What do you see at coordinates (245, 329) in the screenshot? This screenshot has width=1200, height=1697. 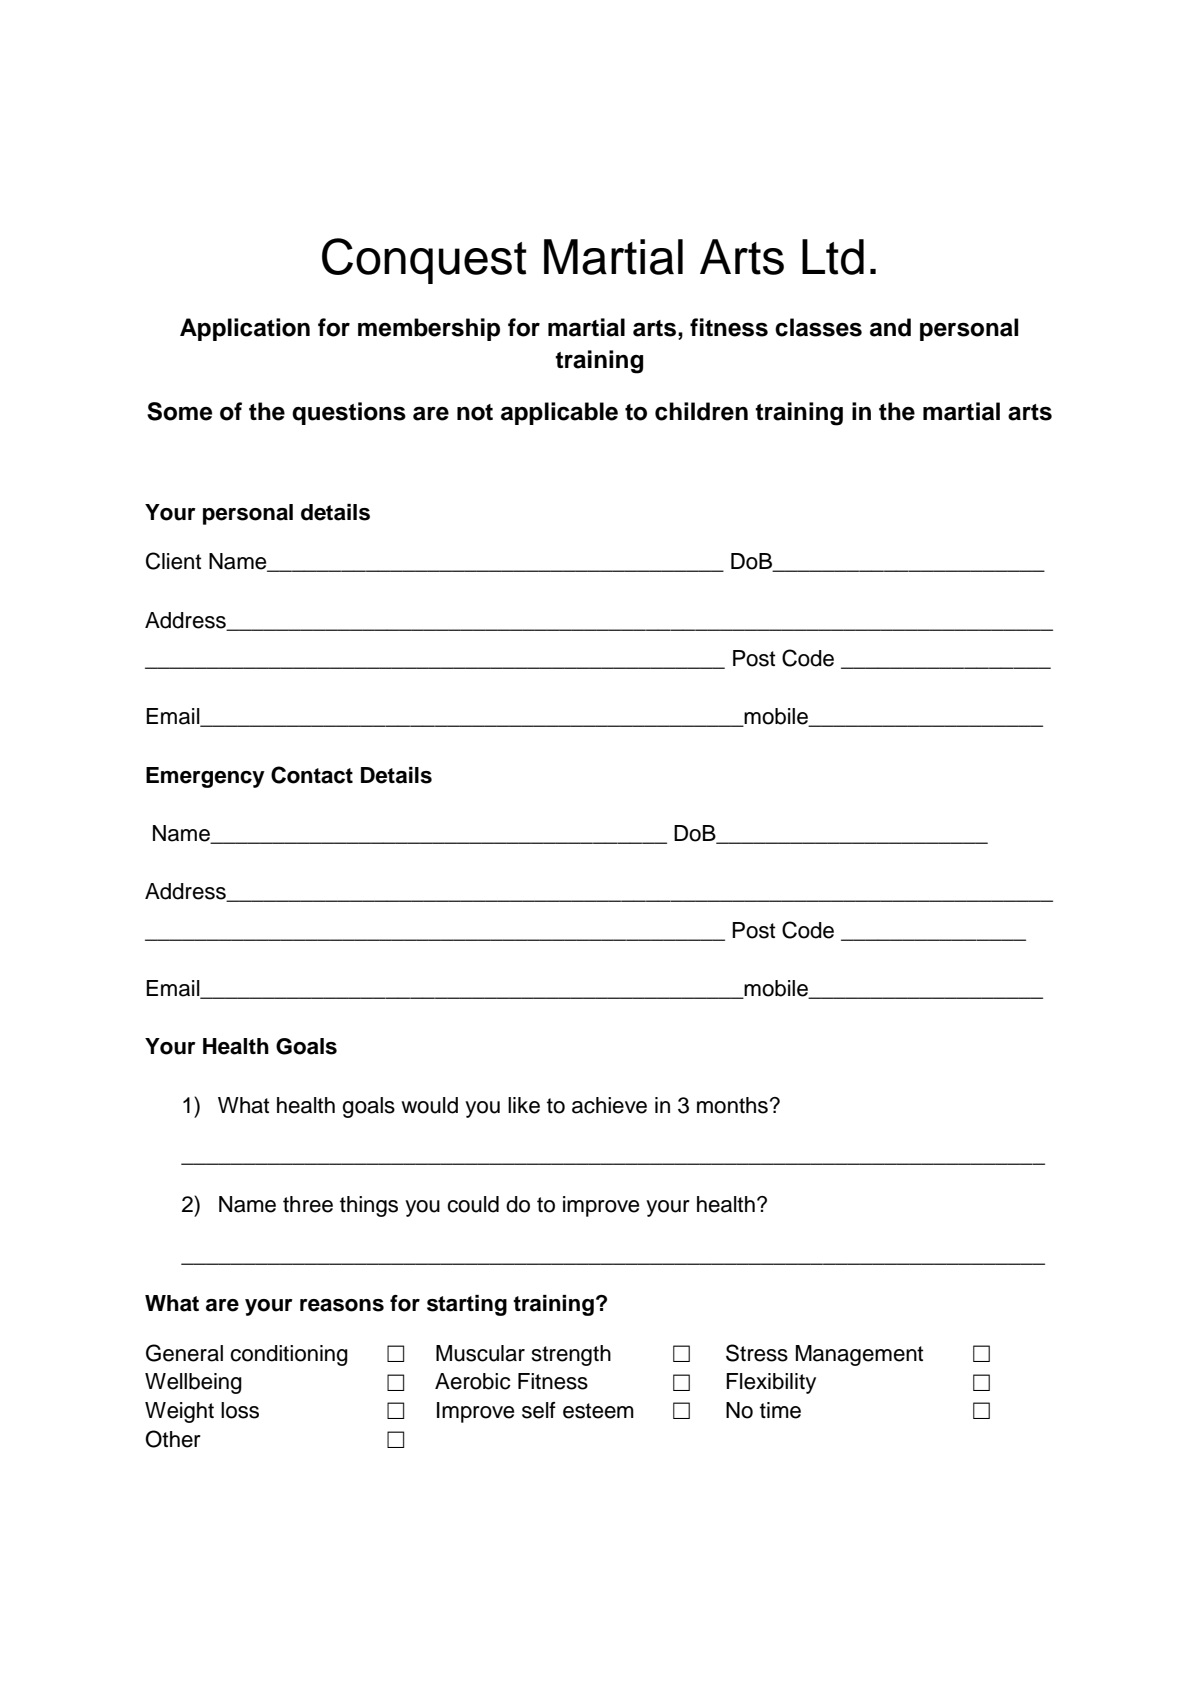 I see `Application` at bounding box center [245, 329].
